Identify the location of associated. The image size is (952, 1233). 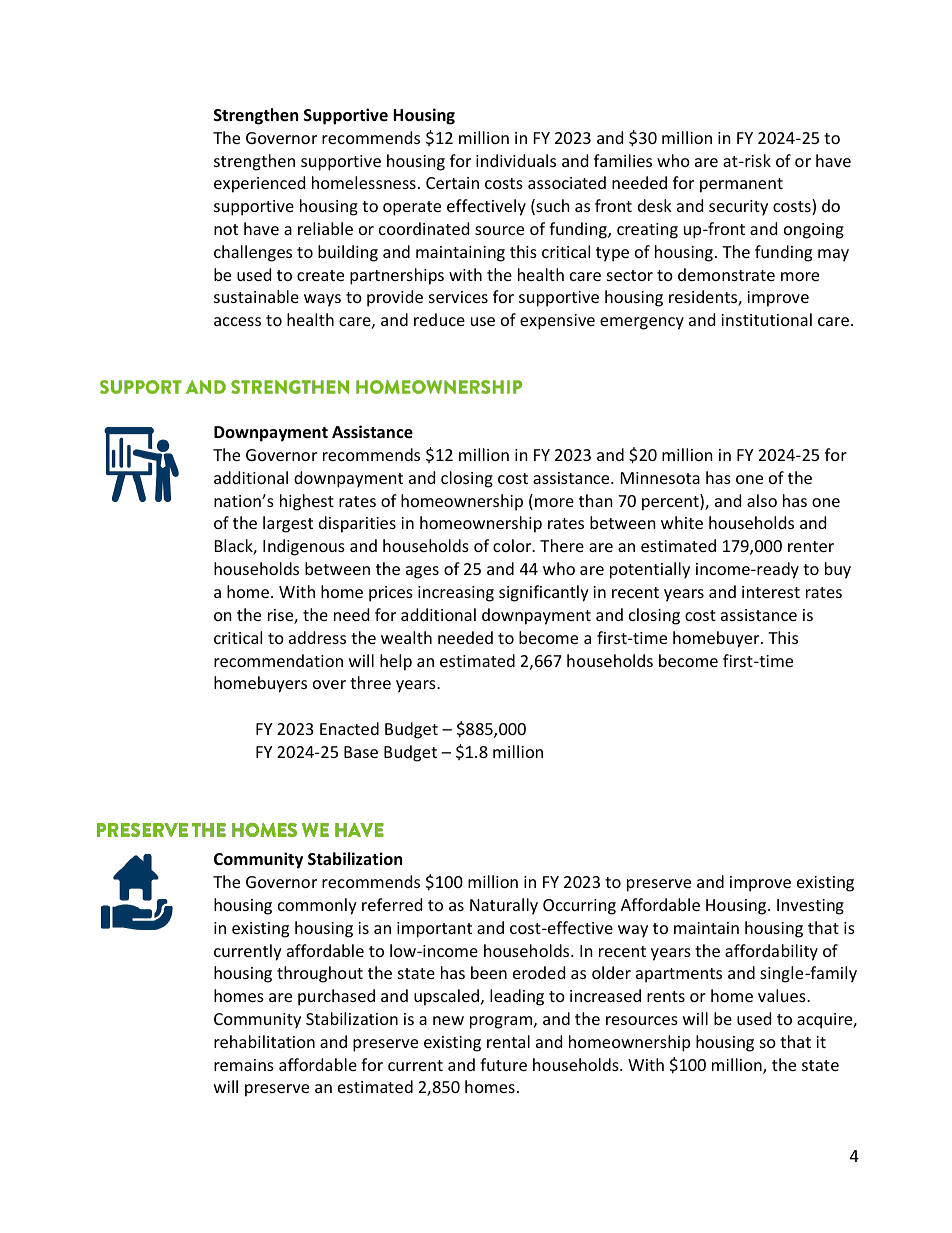
(567, 182).
